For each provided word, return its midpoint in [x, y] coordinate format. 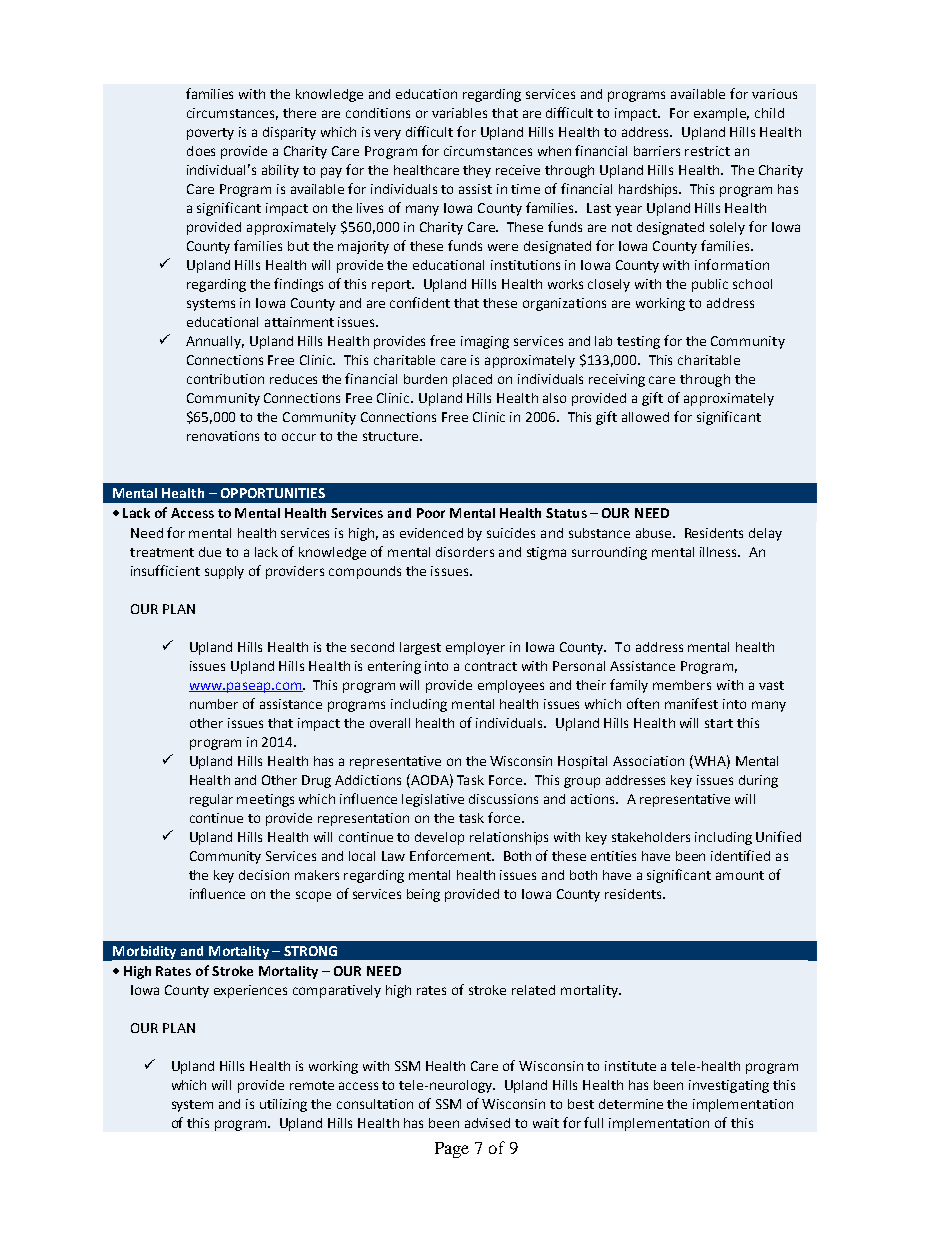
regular [211, 800]
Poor [431, 513]
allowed [645, 417]
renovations [223, 436]
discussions [503, 799]
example [721, 114]
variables [459, 113]
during [758, 781]
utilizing [283, 1105]
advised [487, 1123]
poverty [210, 134]
